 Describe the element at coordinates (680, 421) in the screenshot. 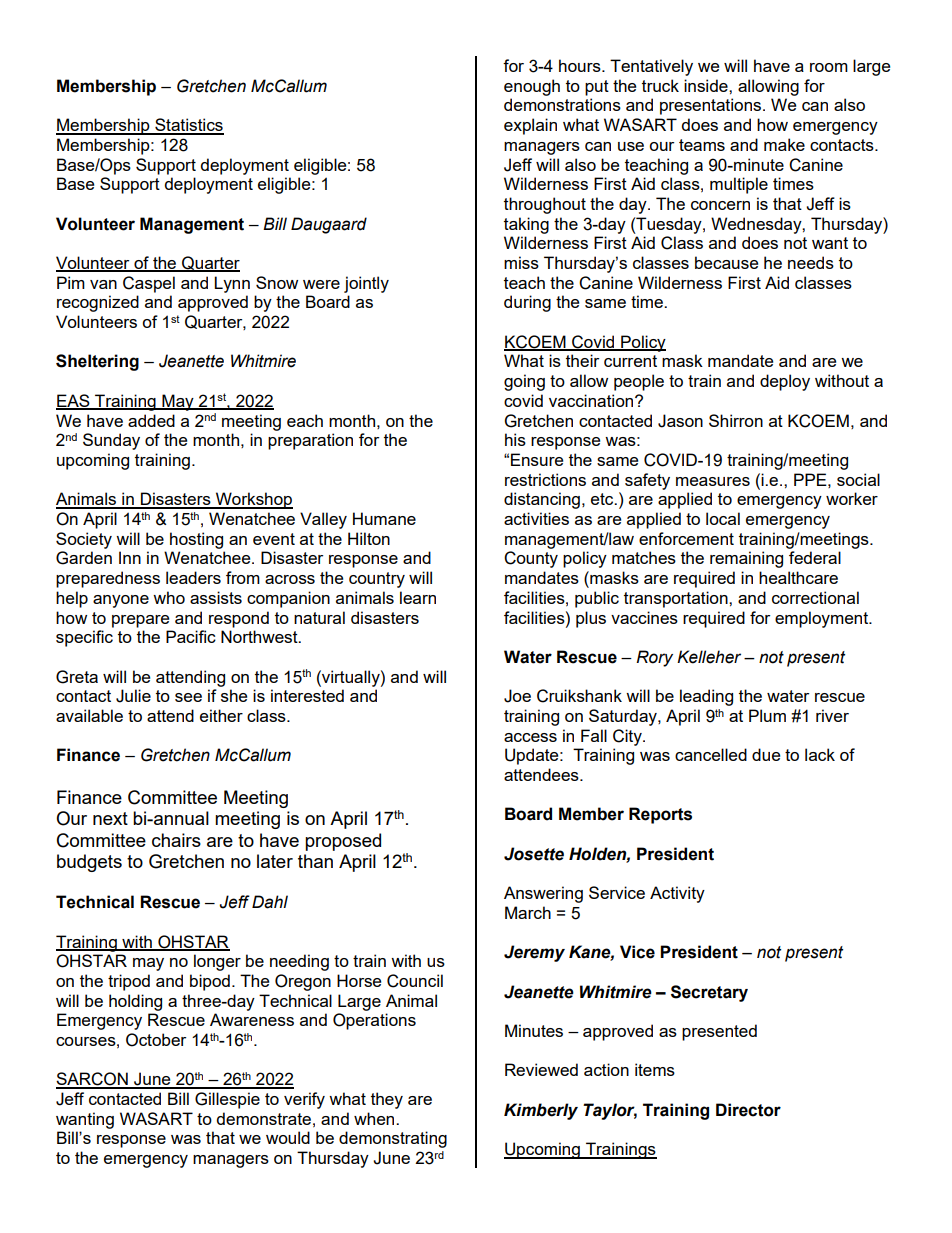

I see `Jason` at that location.
